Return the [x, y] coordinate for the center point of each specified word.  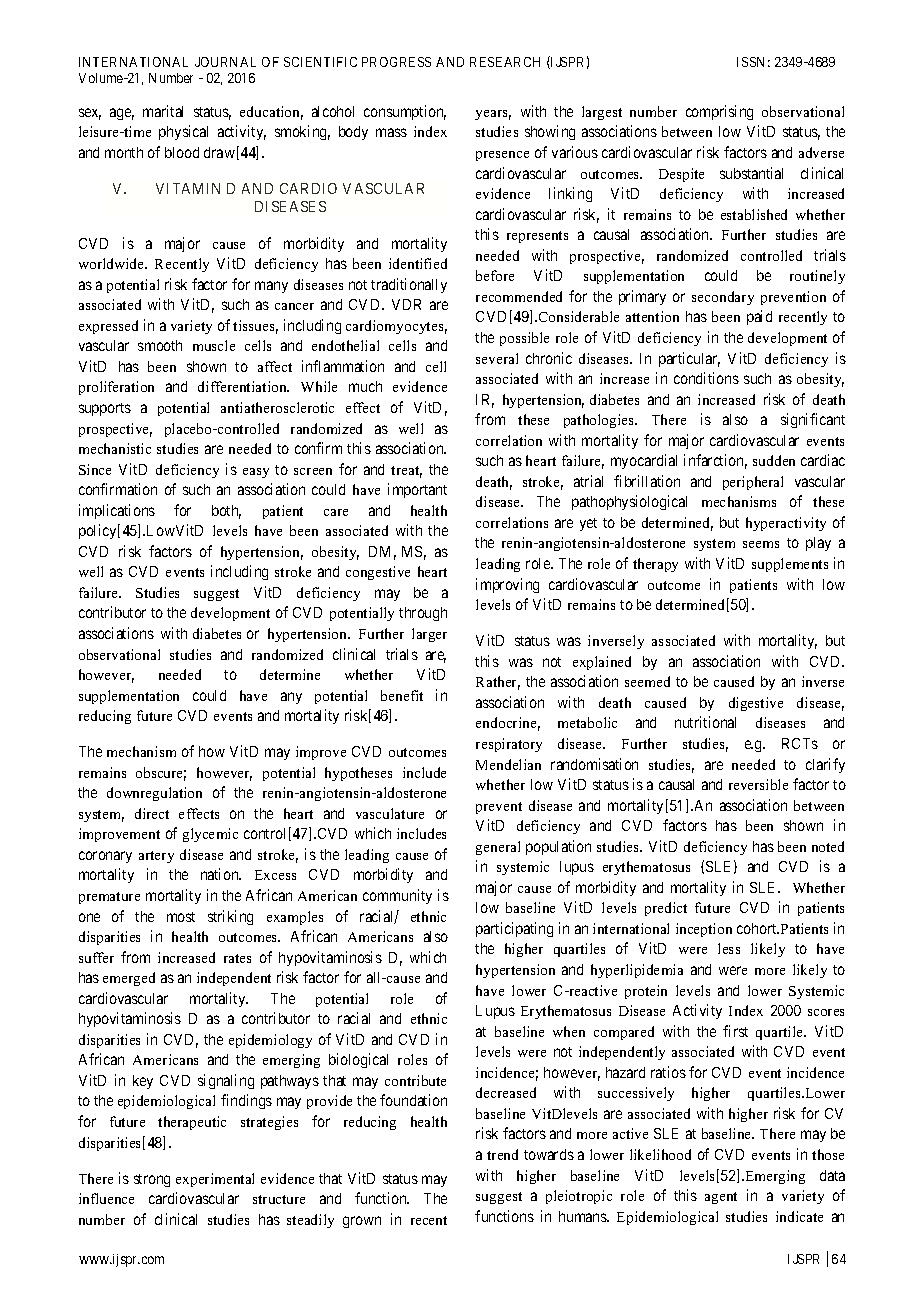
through [423, 614]
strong [152, 1180]
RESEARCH [505, 62]
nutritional [705, 722]
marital [163, 111]
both [226, 512]
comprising [719, 112]
